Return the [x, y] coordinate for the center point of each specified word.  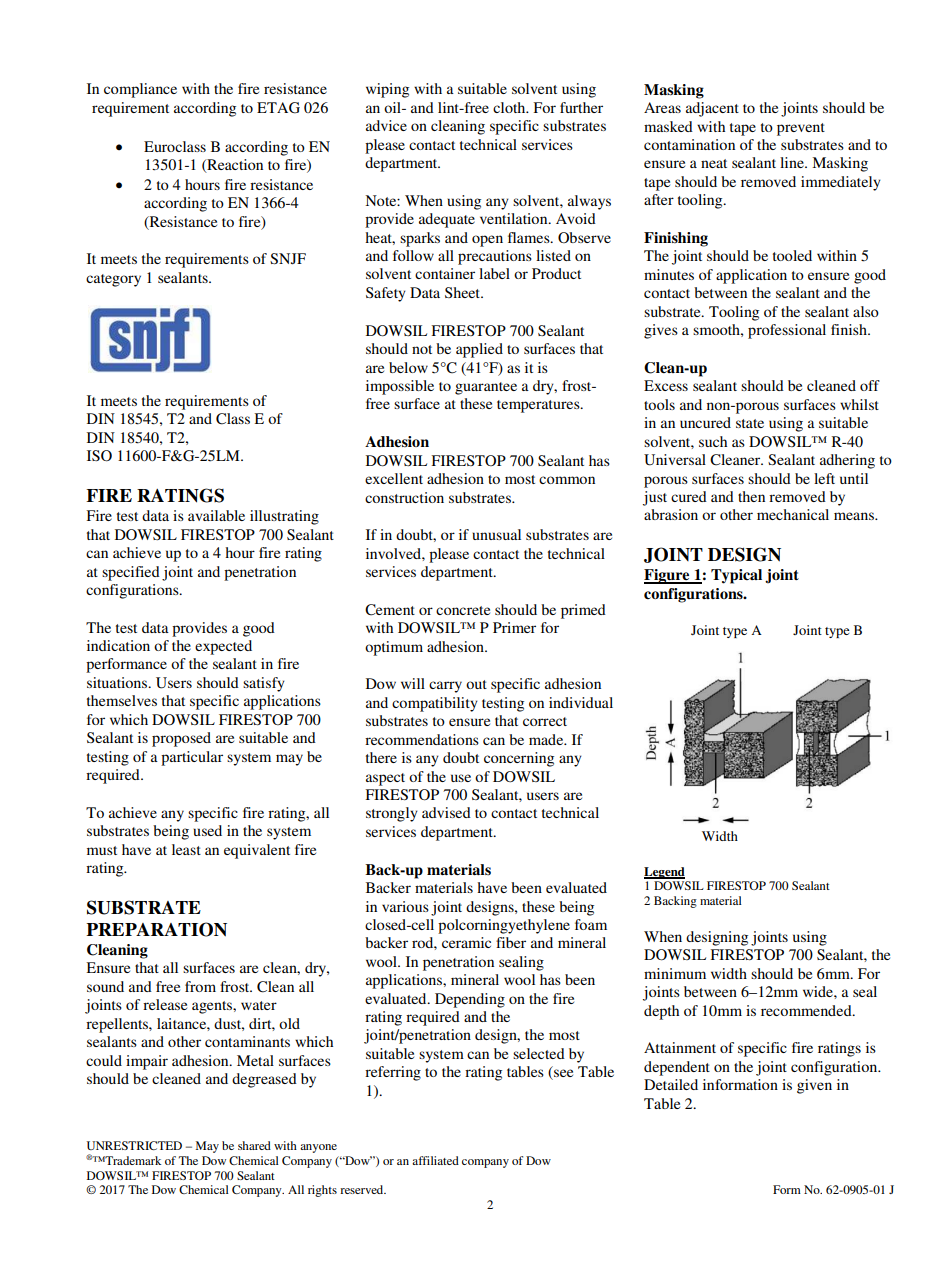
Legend [664, 873]
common [567, 480]
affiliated [435, 1160]
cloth [510, 107]
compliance [140, 90]
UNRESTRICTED [134, 1145]
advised [446, 812]
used [207, 830]
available [216, 515]
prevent [801, 129]
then [751, 496]
